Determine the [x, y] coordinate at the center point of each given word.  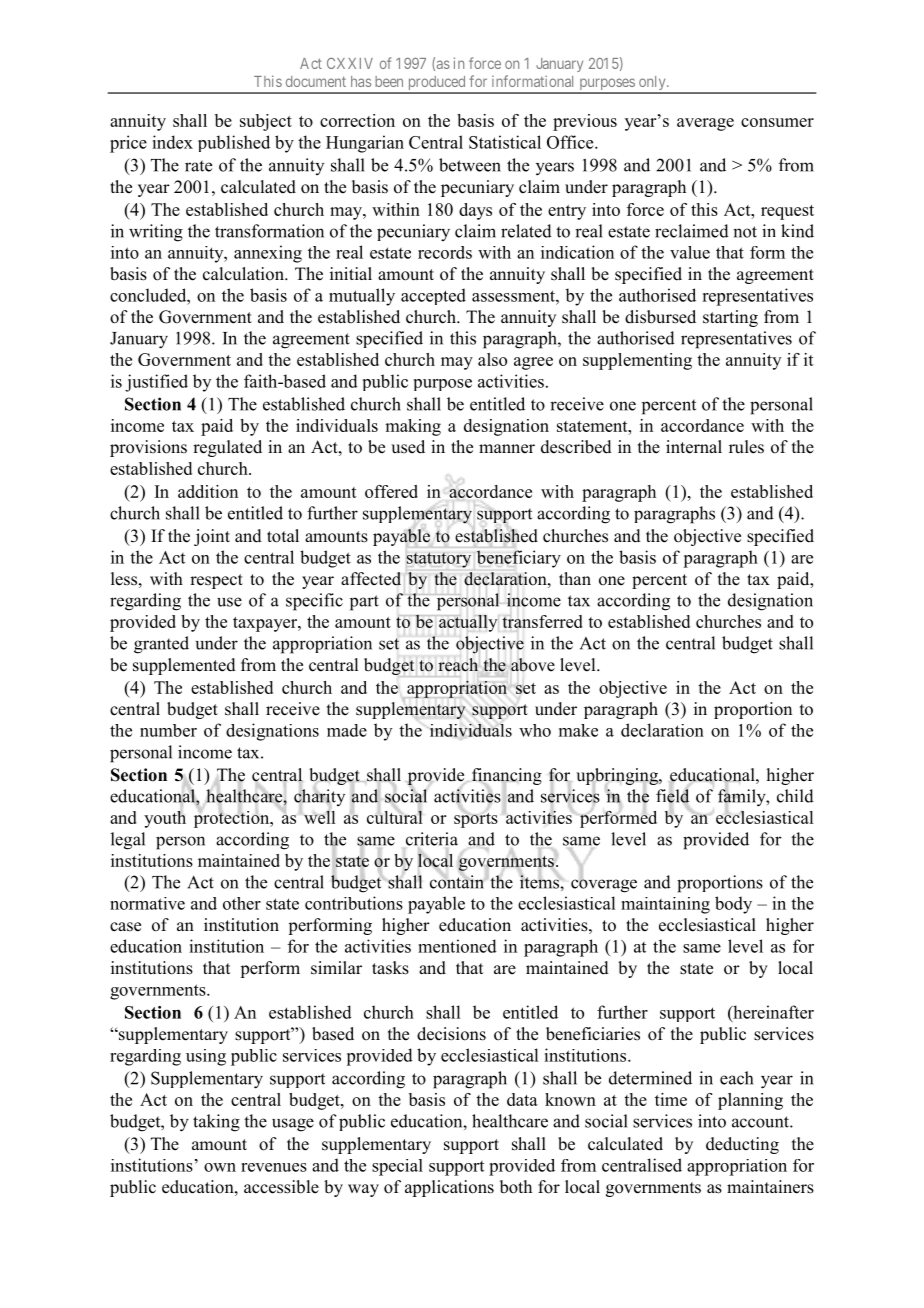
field [672, 796]
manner [507, 449]
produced [436, 84]
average [705, 124]
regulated [227, 448]
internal [694, 447]
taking [216, 1123]
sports [476, 819]
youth [165, 819]
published [234, 143]
